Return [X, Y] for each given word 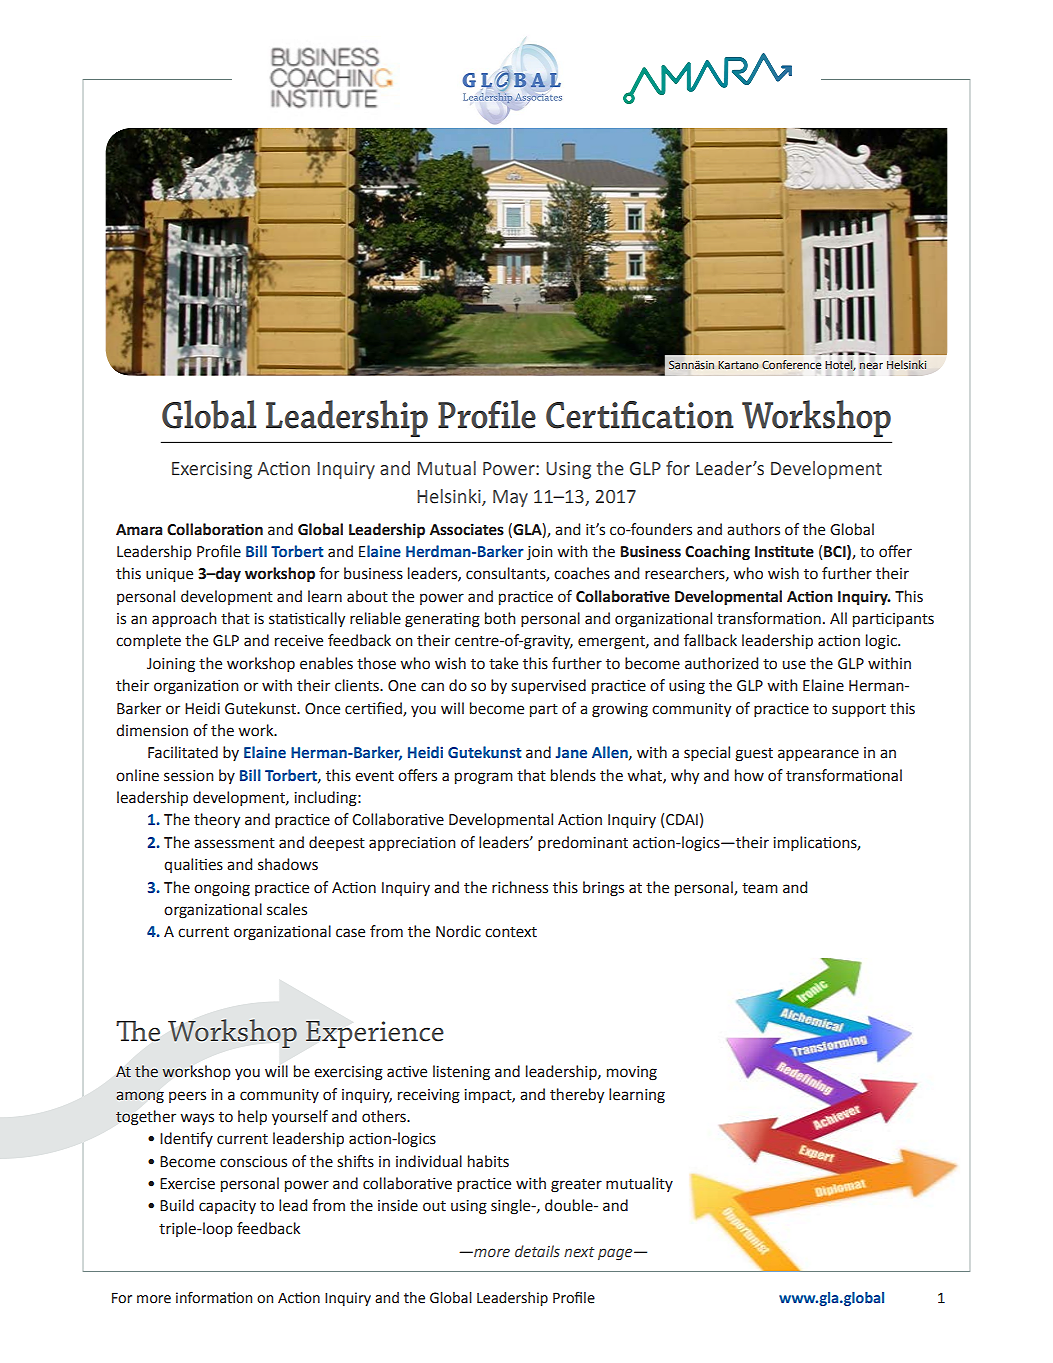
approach [184, 619]
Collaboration [215, 529]
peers [187, 1097]
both [500, 618]
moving [632, 1073]
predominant [583, 843]
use [794, 665]
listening [461, 1073]
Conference [791, 365]
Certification [640, 415]
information [214, 1298]
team [760, 888]
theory [217, 820]
